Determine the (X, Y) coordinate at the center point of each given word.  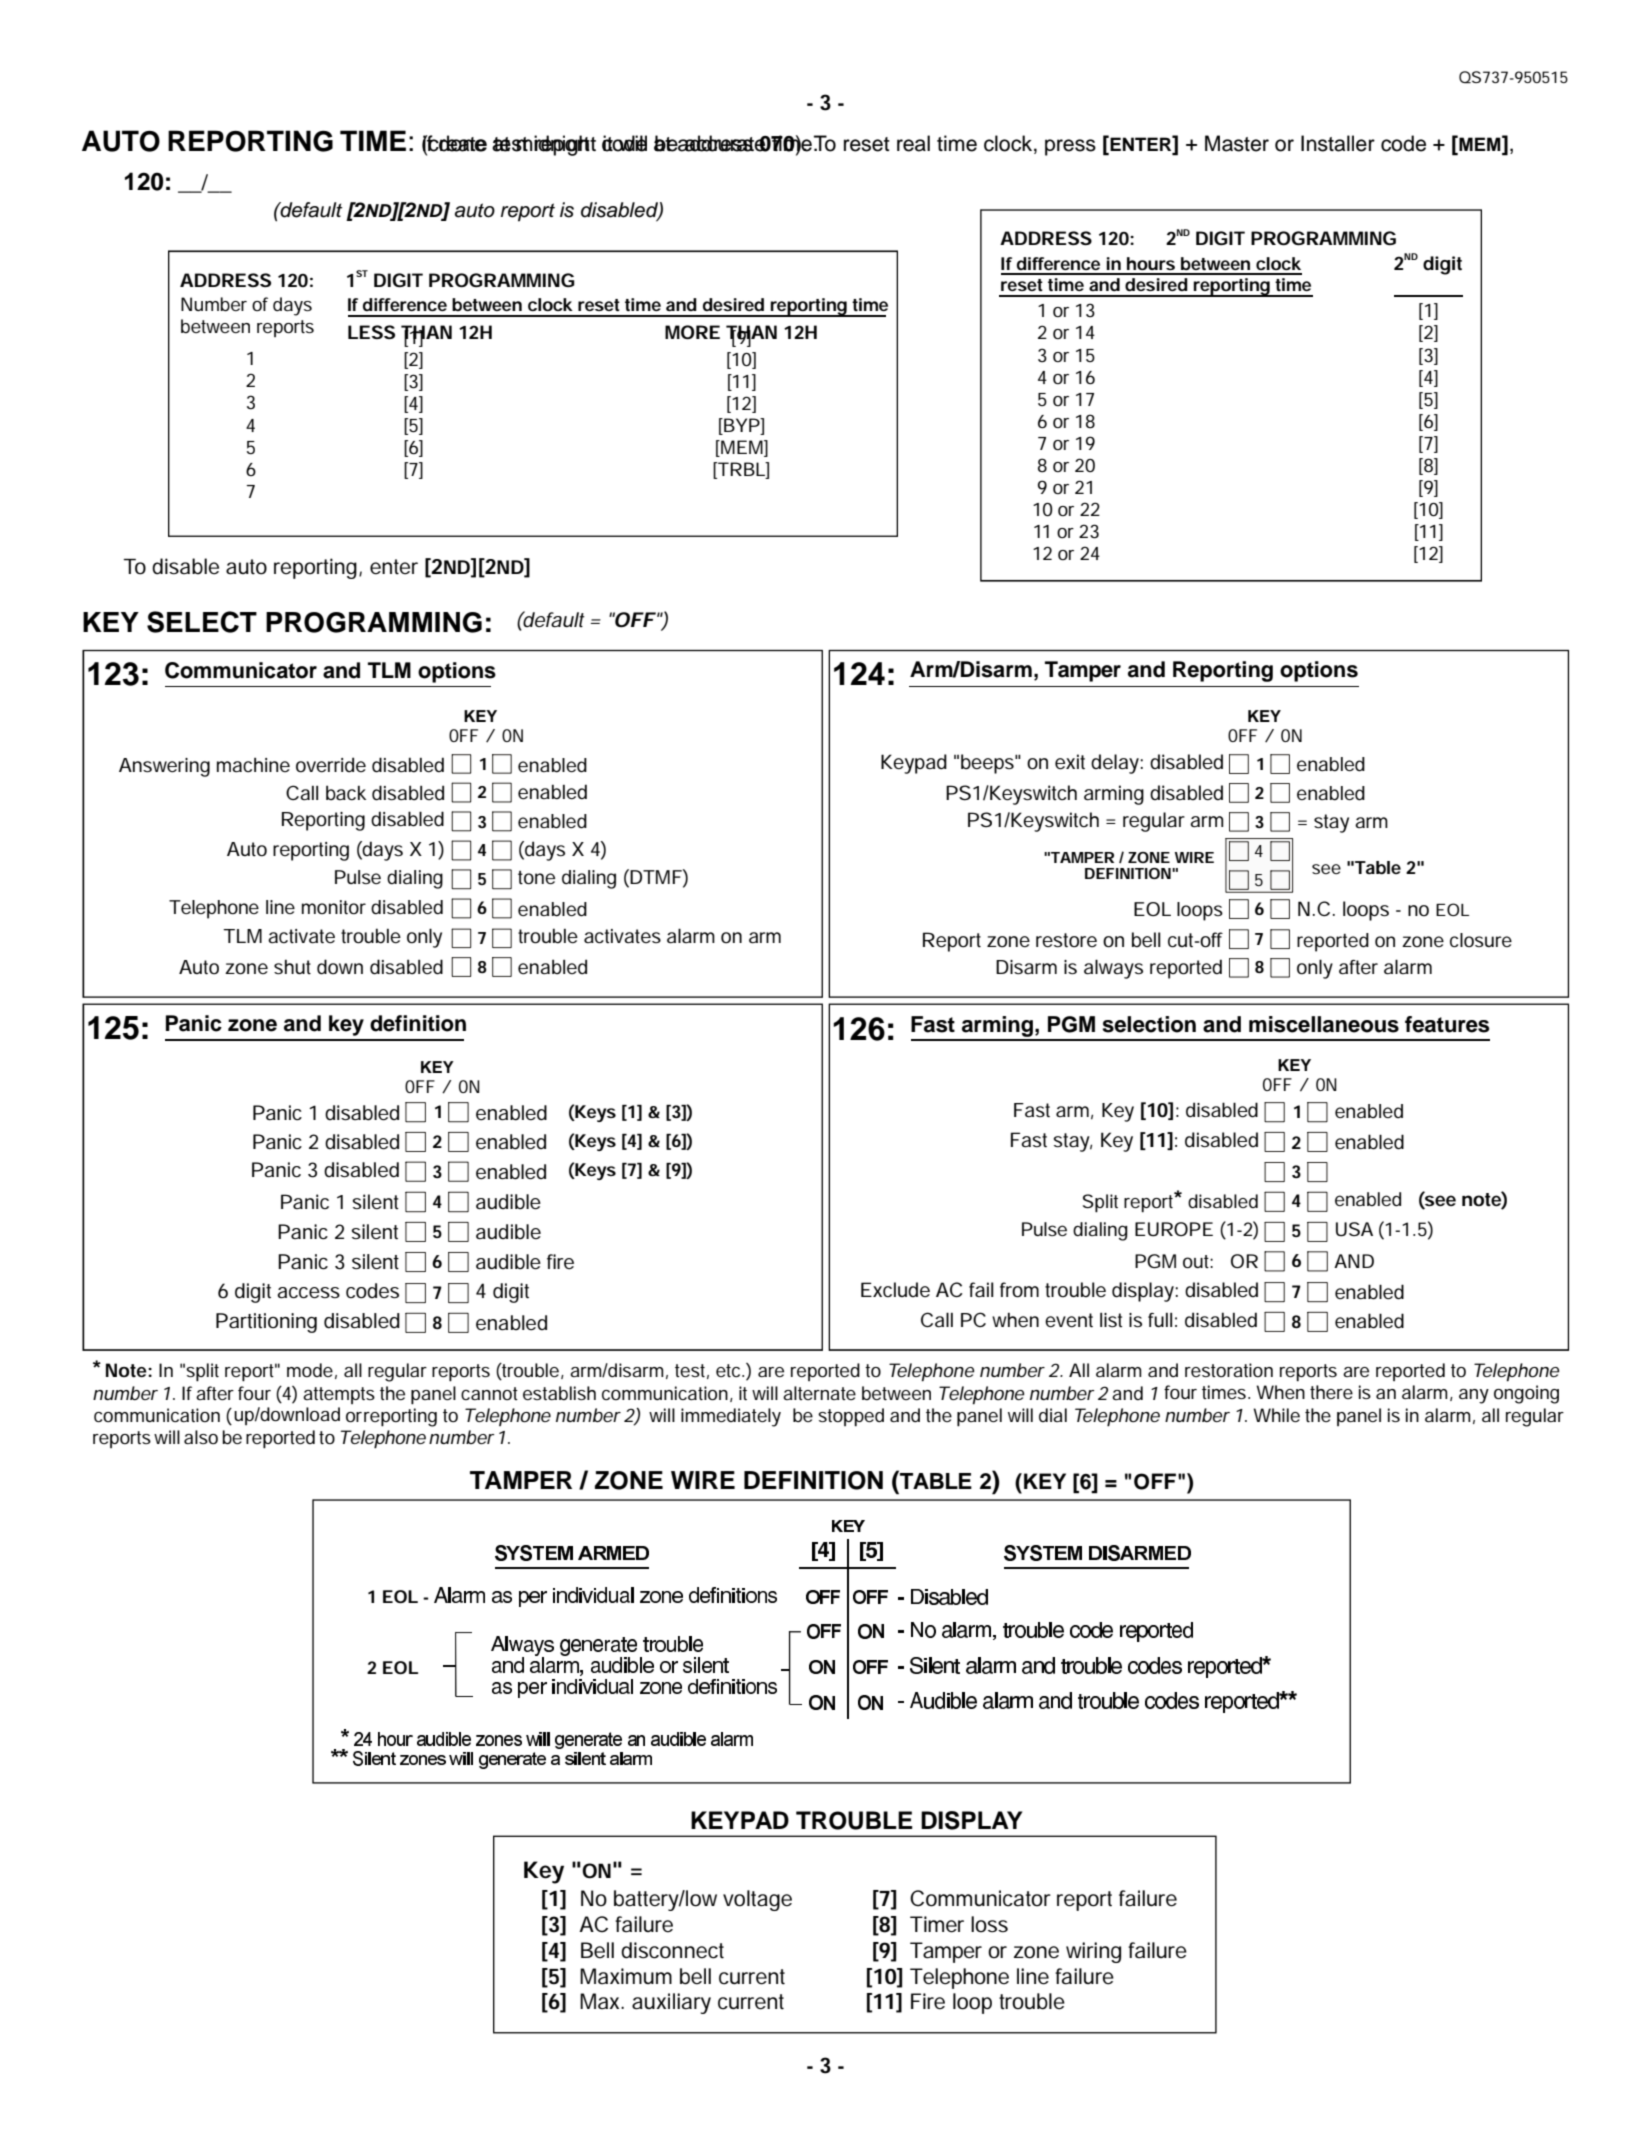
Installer (1338, 143)
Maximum (626, 1976)
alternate (819, 1393)
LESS (371, 332)
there (1331, 1392)
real (913, 143)
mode (310, 1370)
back (346, 793)
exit (1070, 762)
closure (1481, 940)
